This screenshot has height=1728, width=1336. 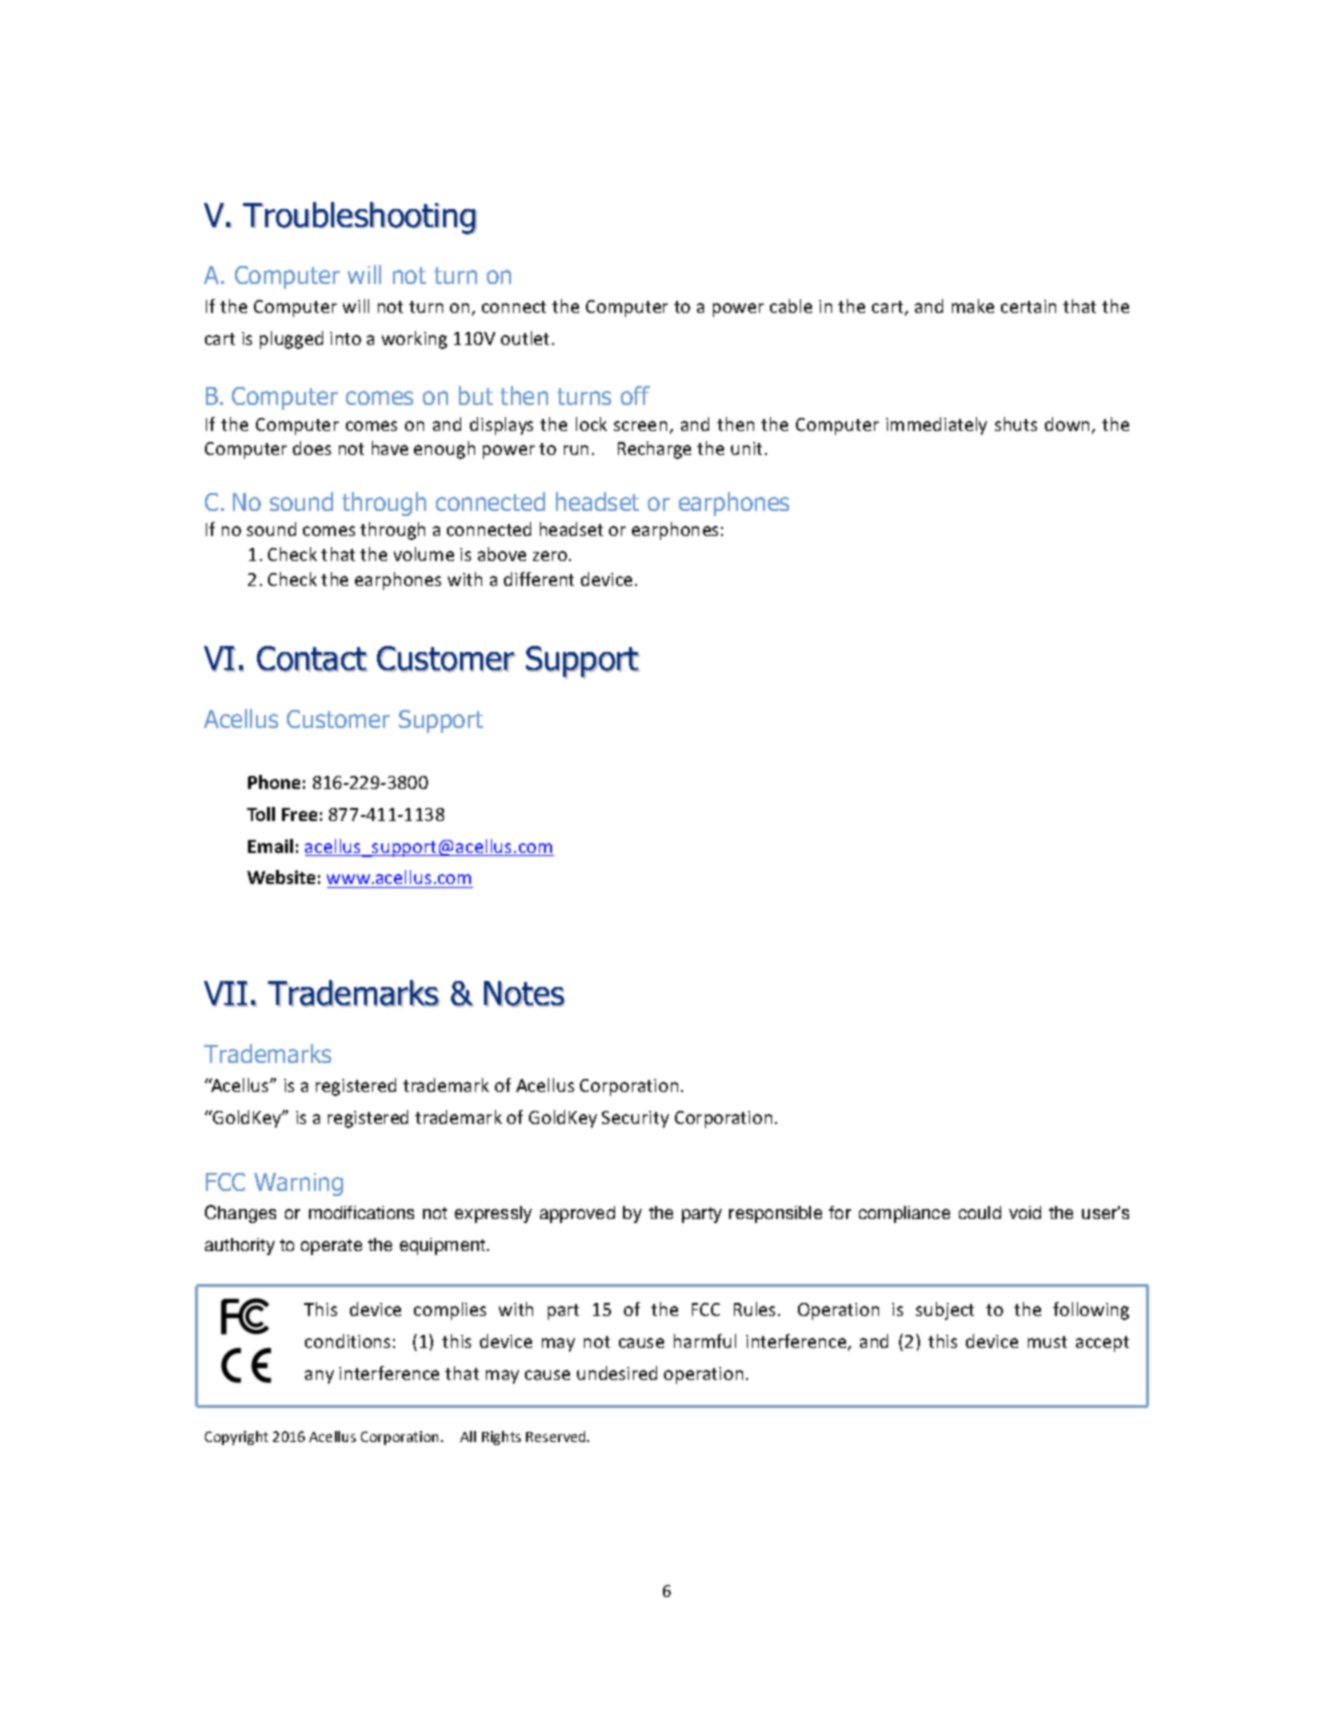 I want to click on any, so click(x=319, y=1377).
